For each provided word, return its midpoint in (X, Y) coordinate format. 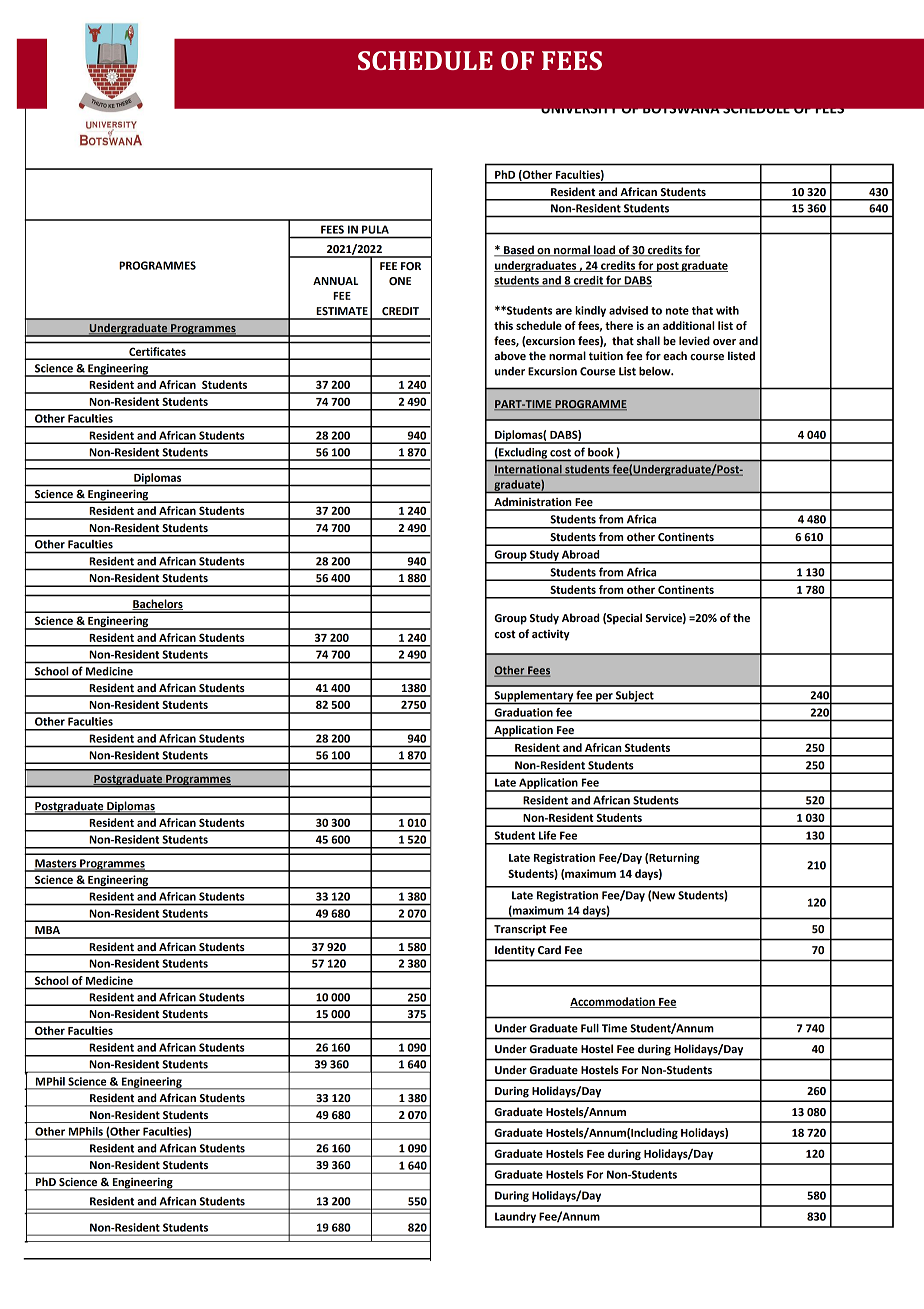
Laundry (515, 1217)
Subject (635, 697)
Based (519, 251)
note (677, 311)
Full (590, 1028)
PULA (375, 229)
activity (551, 635)
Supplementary (533, 697)
